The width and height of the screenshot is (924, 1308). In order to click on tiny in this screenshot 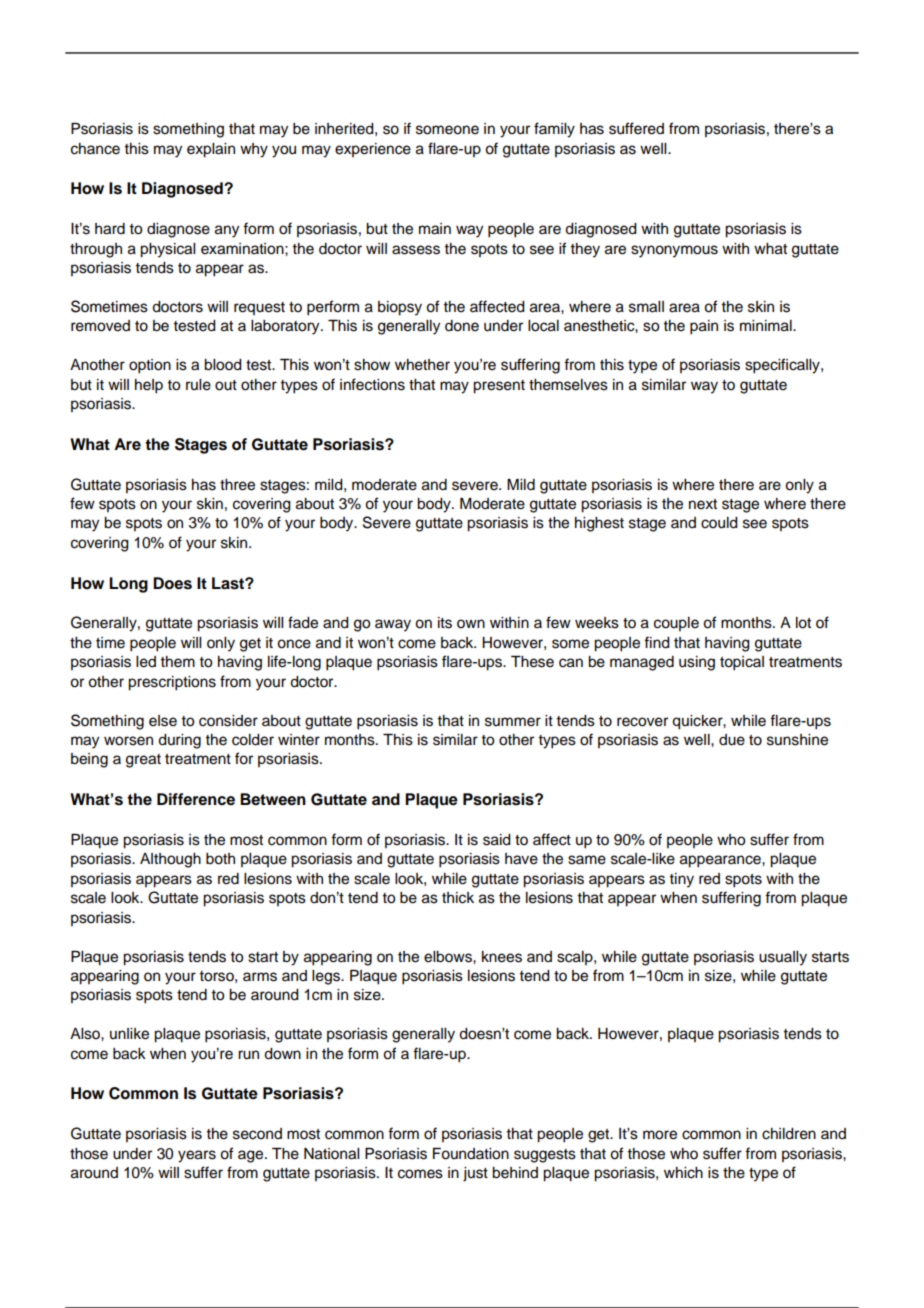, I will do `click(681, 880)`.
